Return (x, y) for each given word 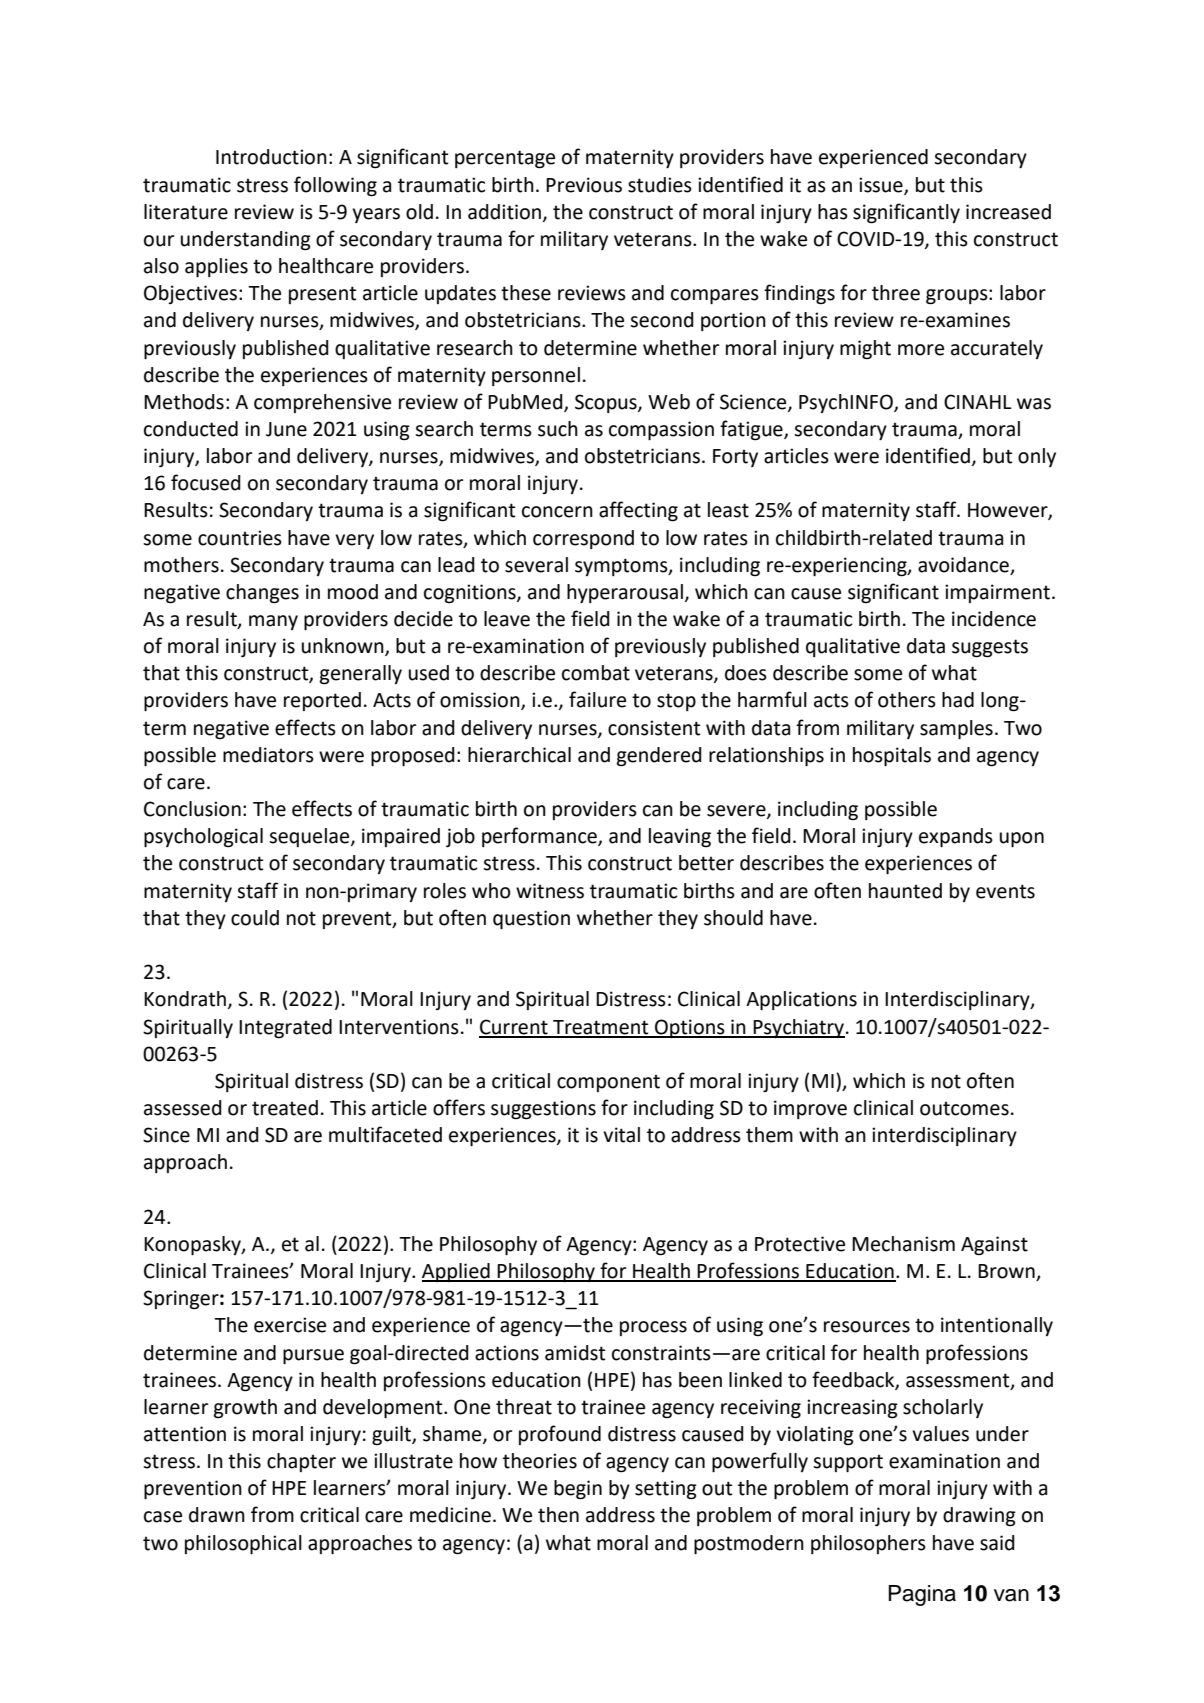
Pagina (922, 1595)
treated (285, 1108)
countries (240, 538)
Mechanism (903, 1244)
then (558, 1515)
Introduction (271, 157)
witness (550, 891)
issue (882, 185)
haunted (905, 891)
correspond (583, 539)
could (255, 918)
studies (660, 185)
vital (621, 1135)
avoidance (963, 565)
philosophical (243, 1544)
